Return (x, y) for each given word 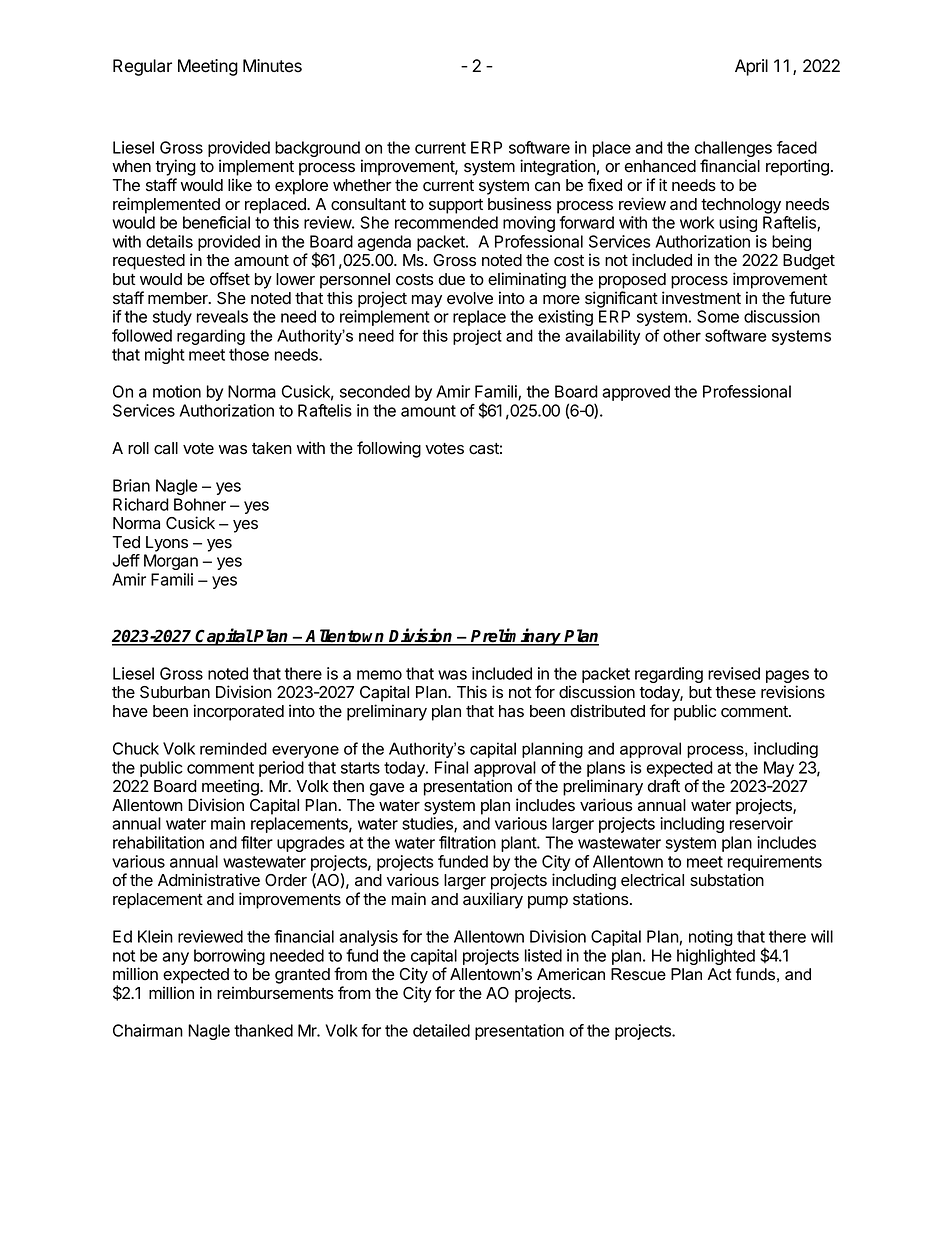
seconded (375, 391)
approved (636, 393)
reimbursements (275, 993)
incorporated (238, 712)
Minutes (272, 66)
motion (177, 391)
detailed (441, 1030)
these (735, 692)
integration (558, 169)
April (751, 67)
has (511, 711)
